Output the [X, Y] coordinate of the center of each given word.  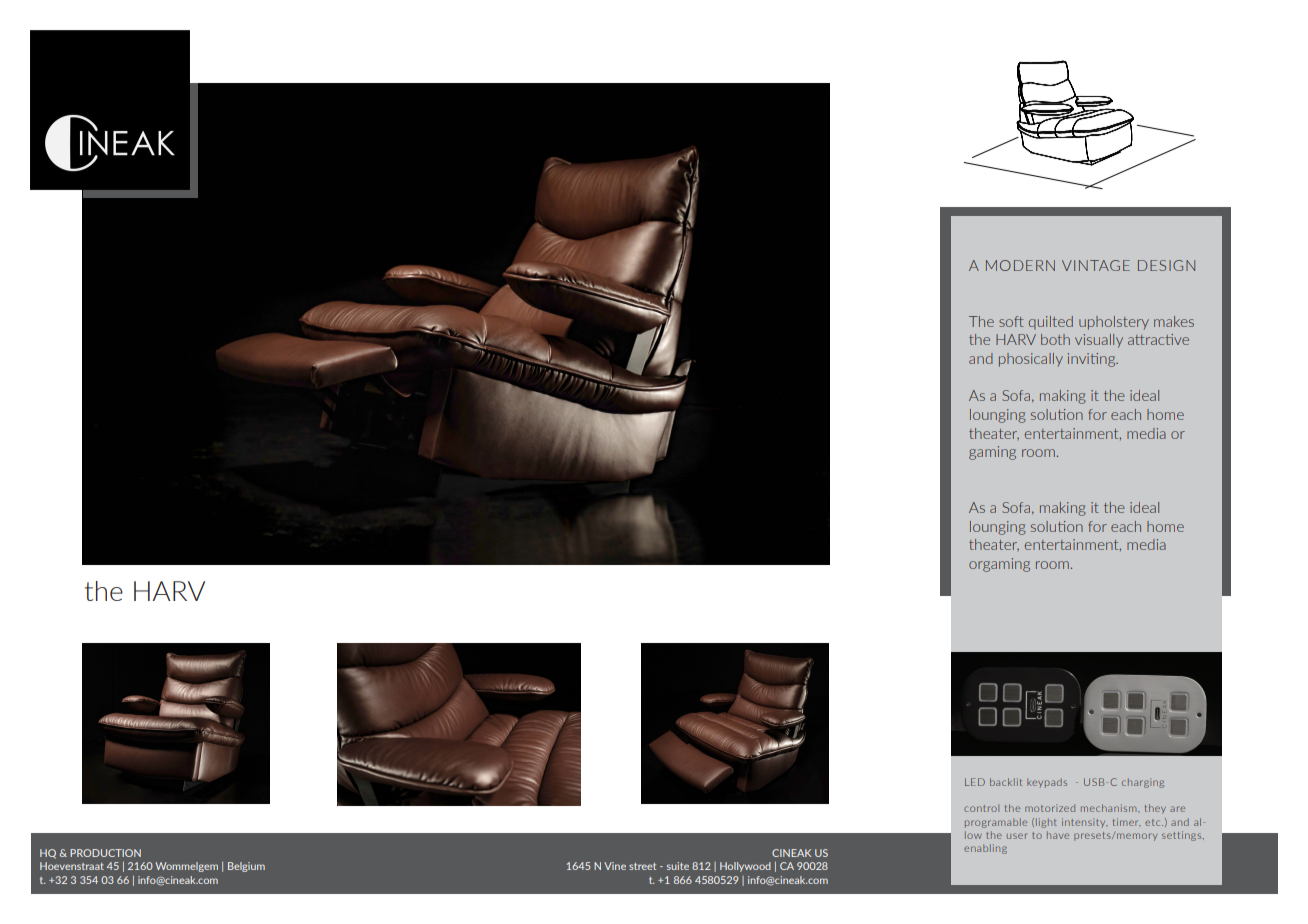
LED [975, 782]
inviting [1093, 360]
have [1058, 835]
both [1055, 339]
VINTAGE [1096, 265]
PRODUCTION [105, 853]
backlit [1006, 782]
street [642, 866]
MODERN [1020, 265]
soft [1011, 321]
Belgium [246, 867]
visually [1099, 341]
